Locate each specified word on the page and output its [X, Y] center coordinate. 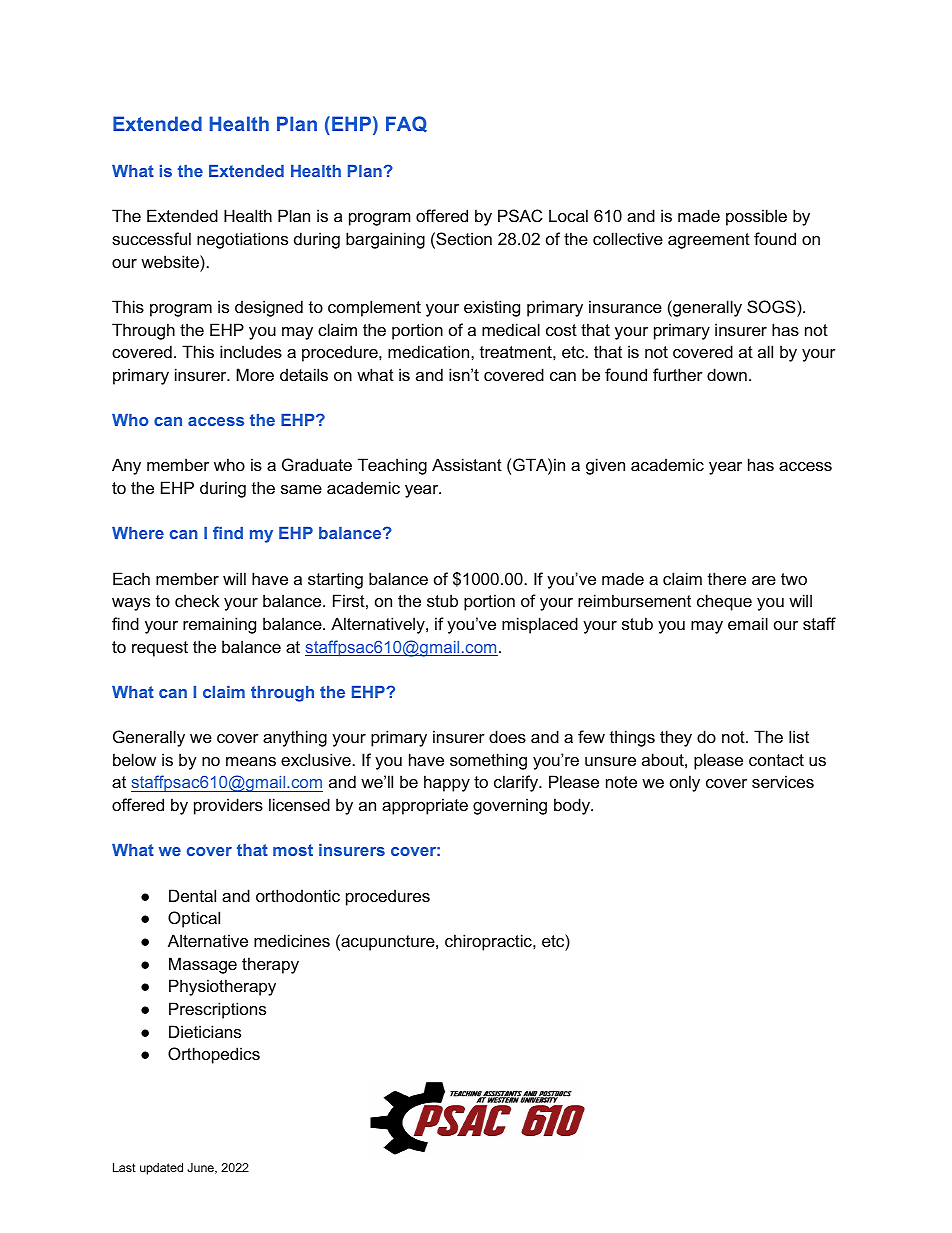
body [573, 806]
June [201, 1168]
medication [430, 351]
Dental [192, 895]
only [685, 783]
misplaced [540, 625]
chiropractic [489, 942]
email [748, 623]
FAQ [406, 124]
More [255, 374]
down [727, 374]
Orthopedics [214, 1055]
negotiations [242, 240]
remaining [219, 625]
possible [756, 217]
